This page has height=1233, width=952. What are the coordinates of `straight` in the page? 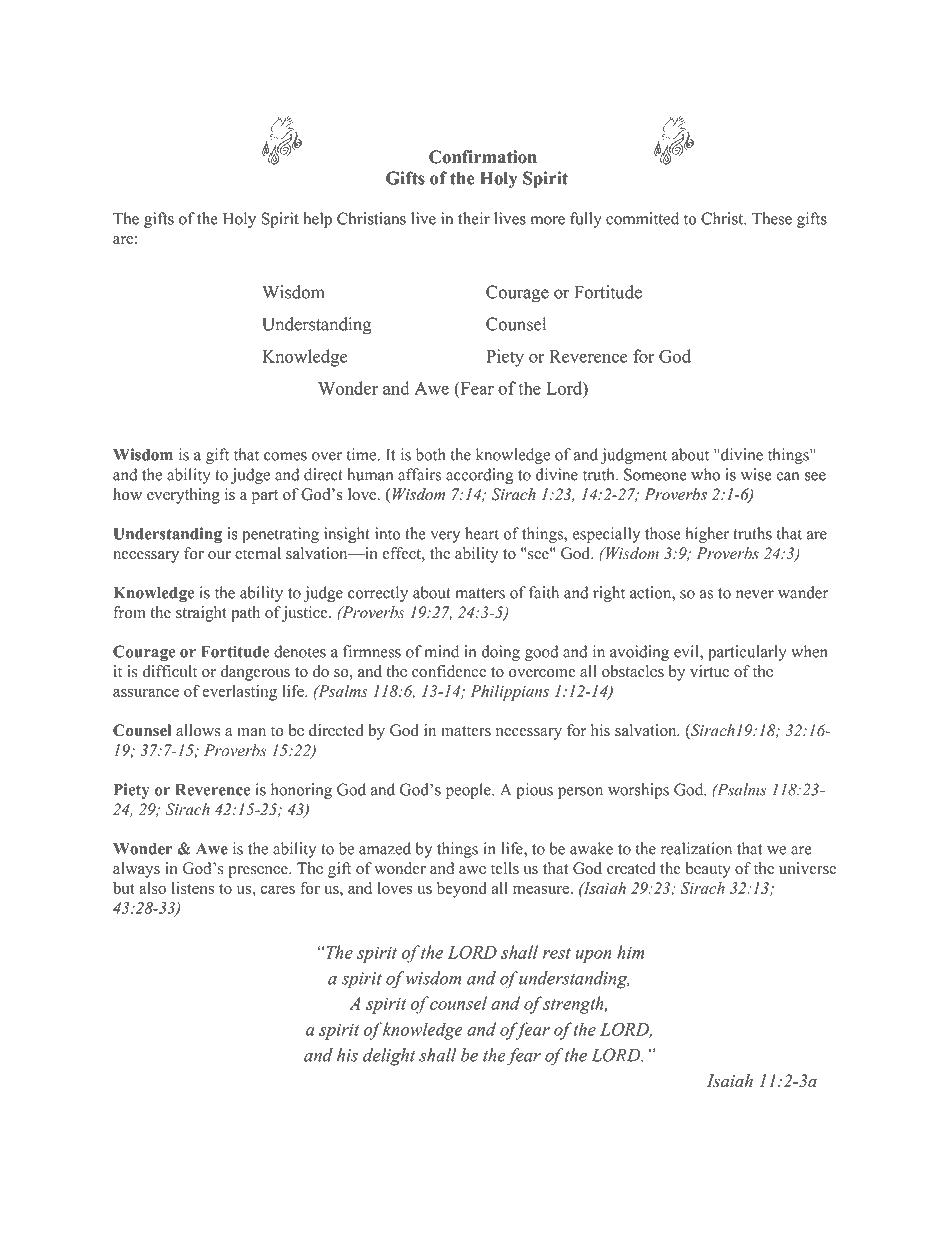 It's located at (201, 614).
